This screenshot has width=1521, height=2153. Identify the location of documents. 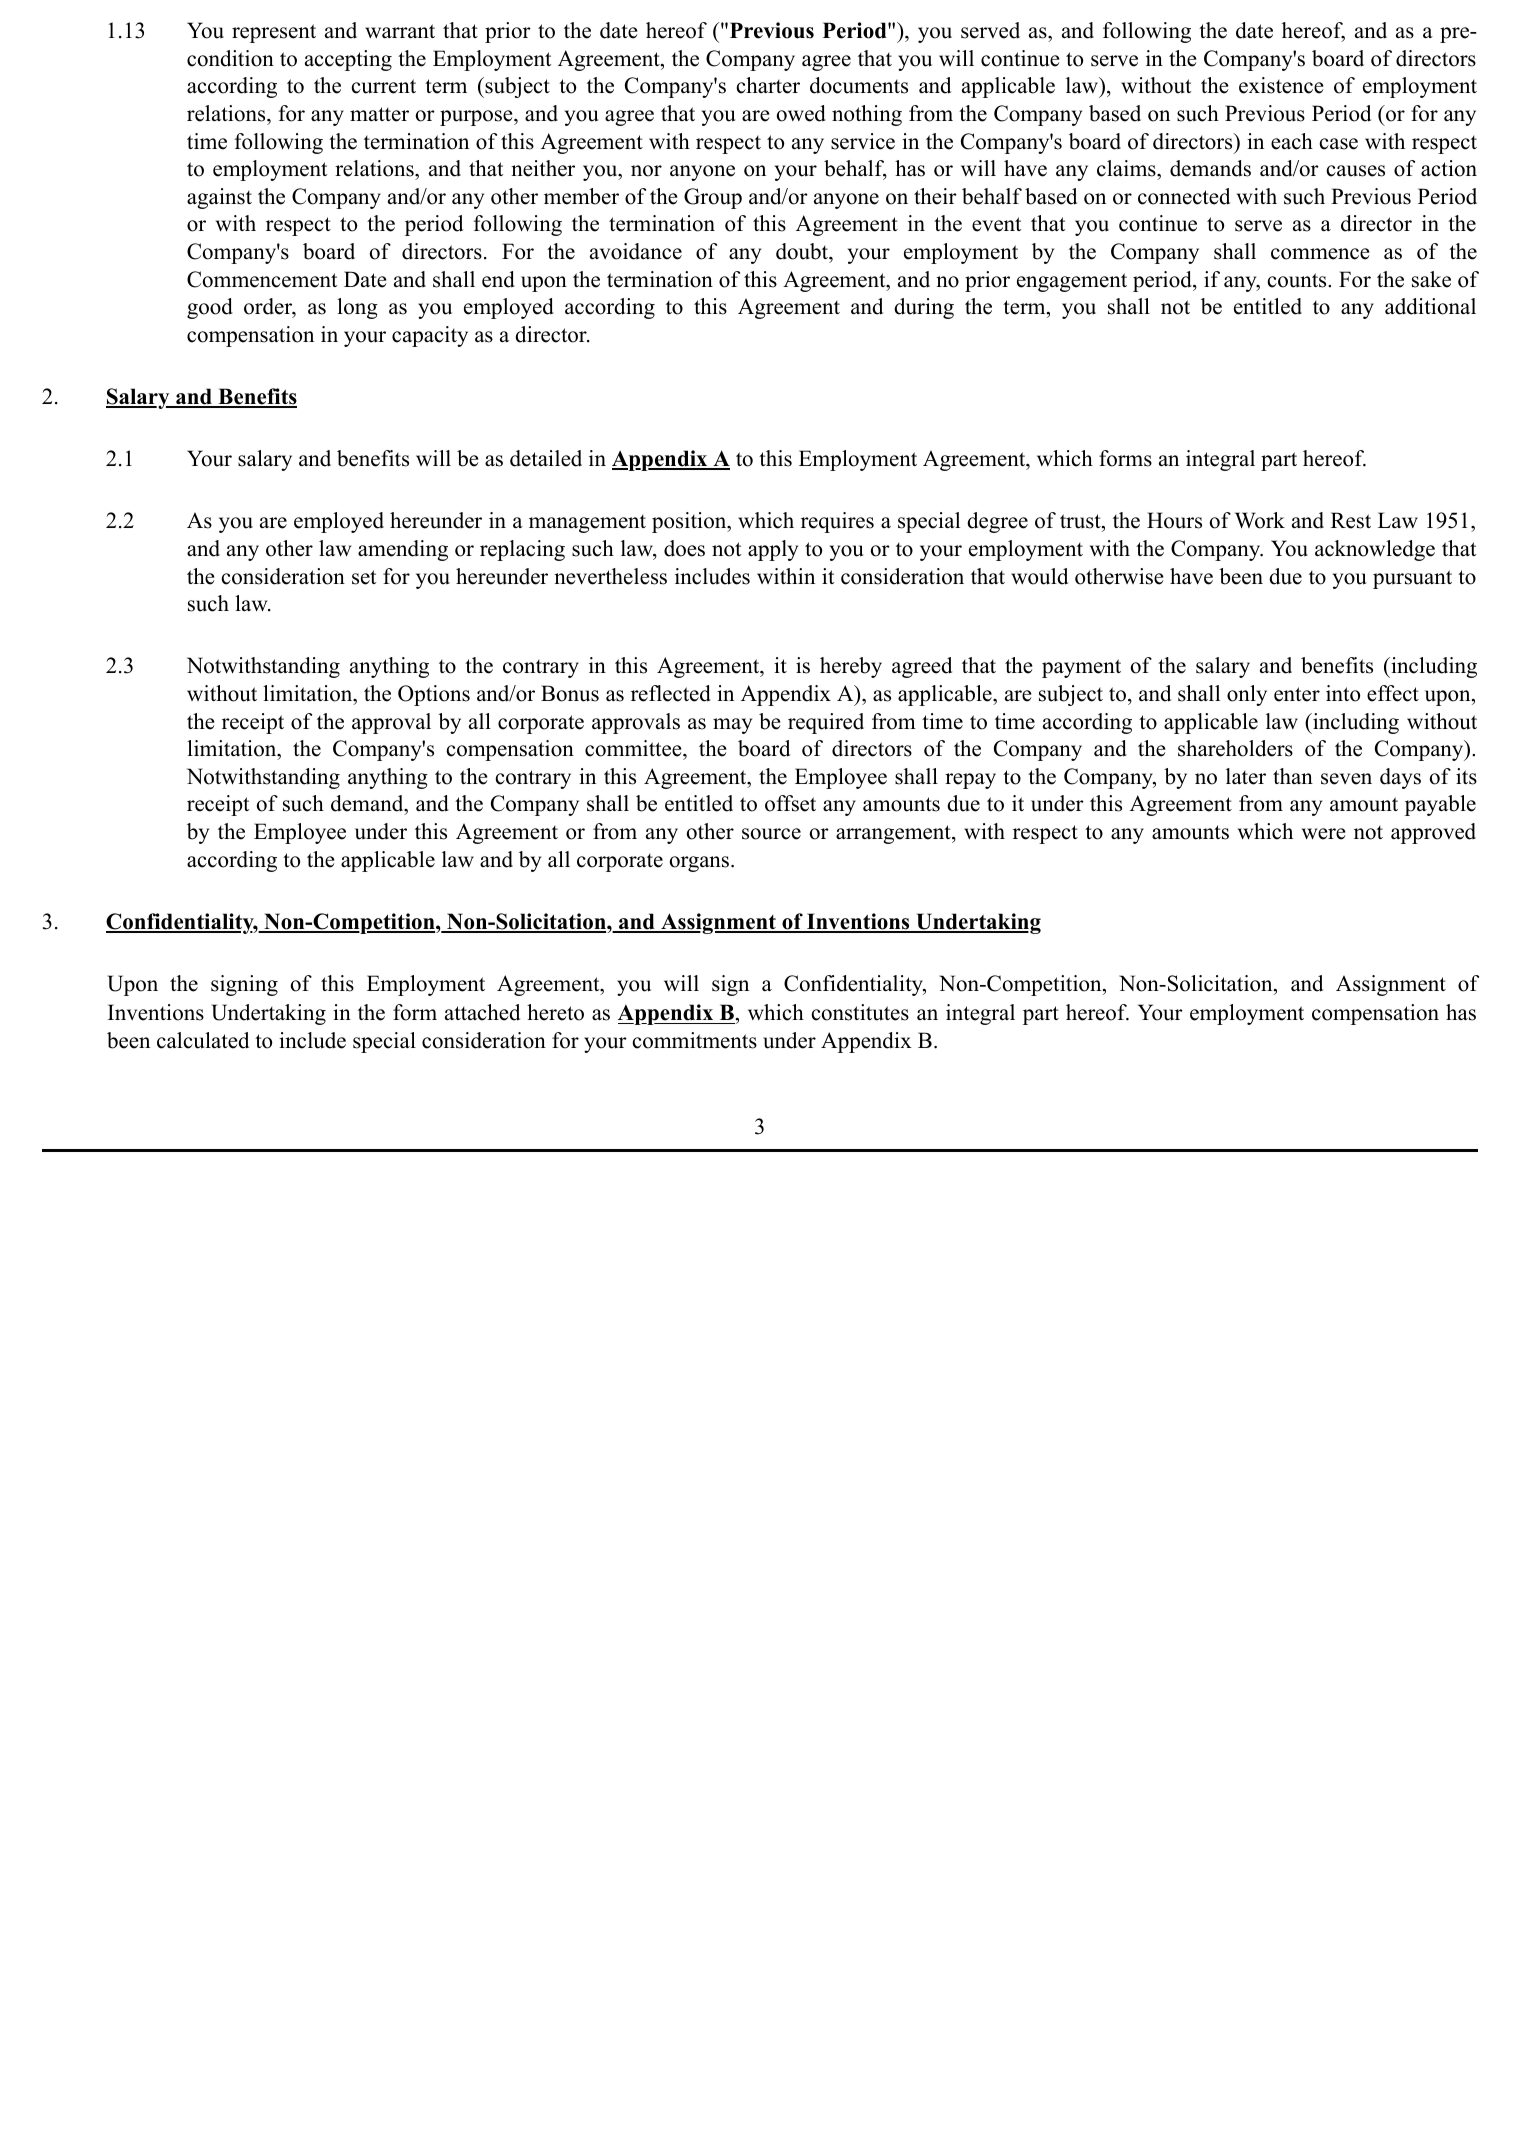
(859, 85).
